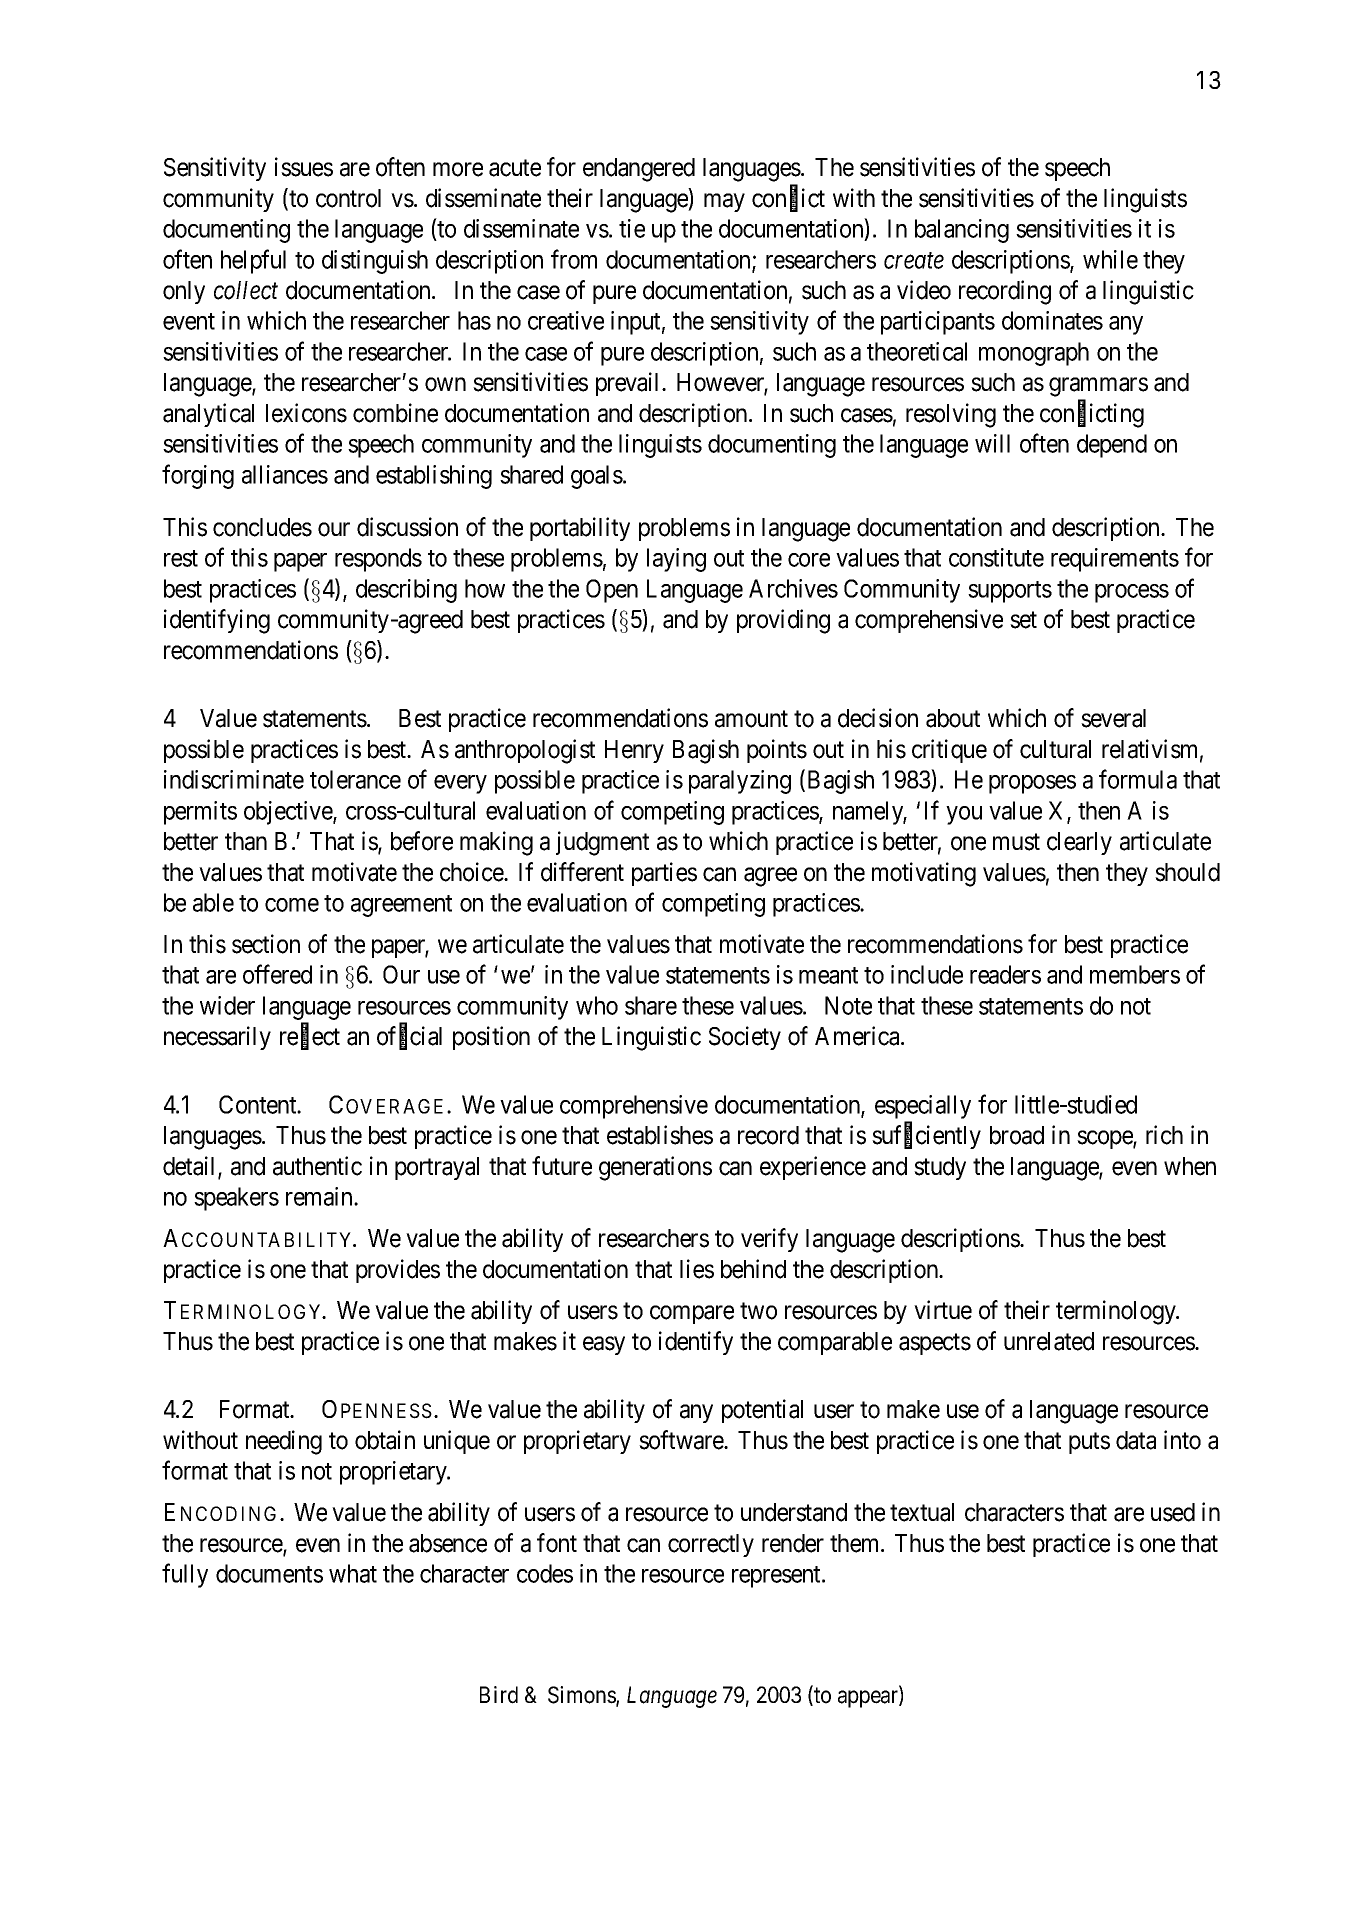  Describe the element at coordinates (398, 1271) in the screenshot. I see `provides` at that location.
